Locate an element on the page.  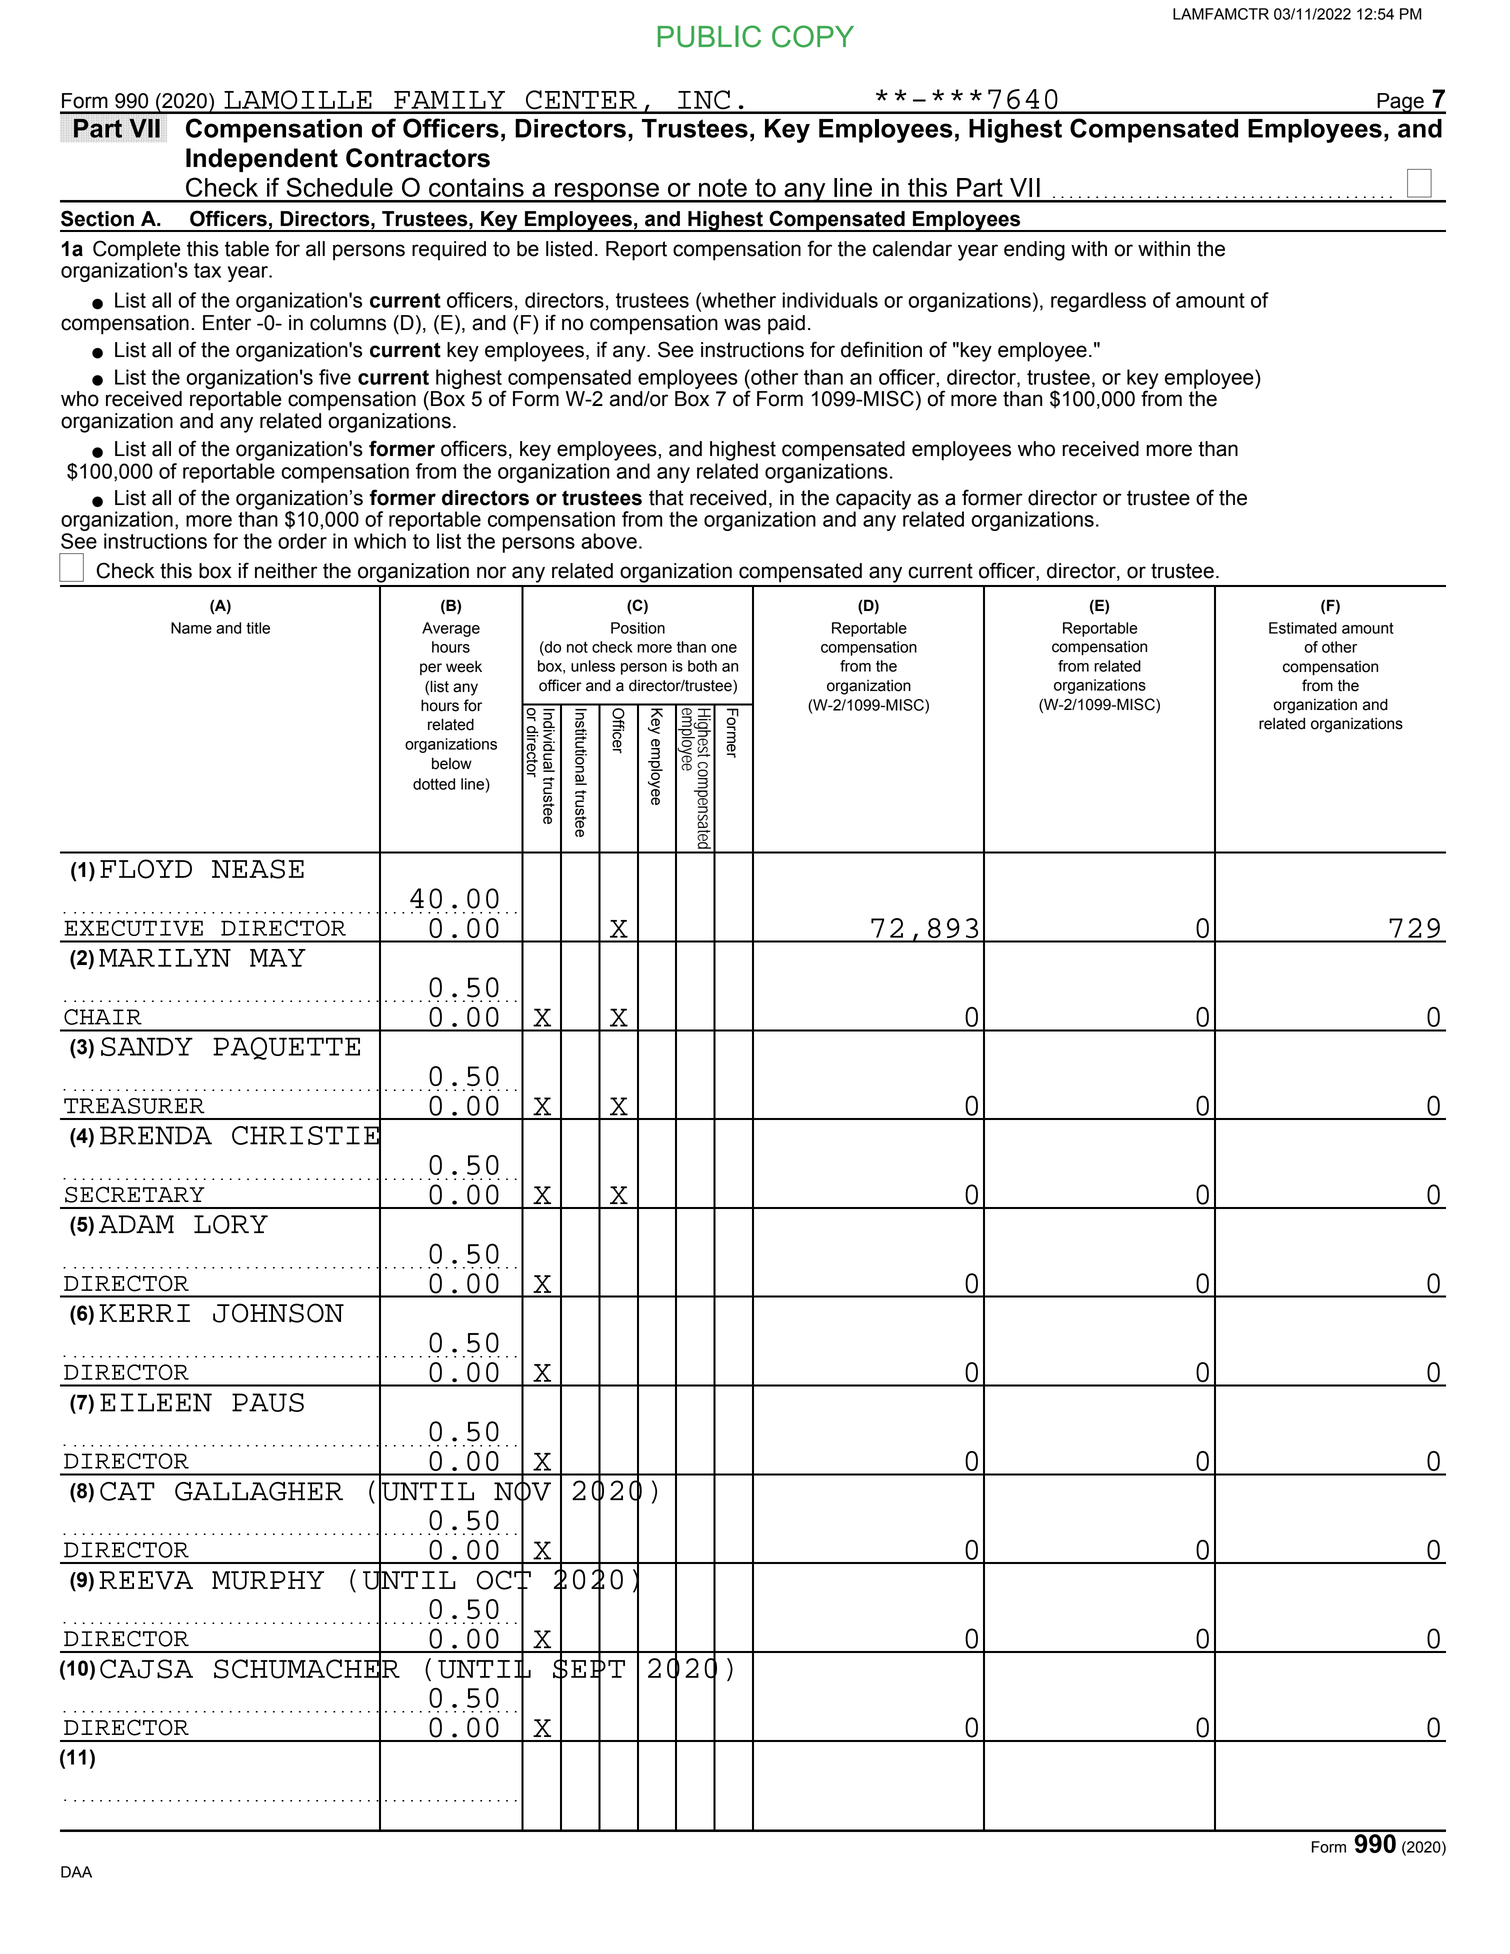
Independent is located at coordinates (262, 160).
